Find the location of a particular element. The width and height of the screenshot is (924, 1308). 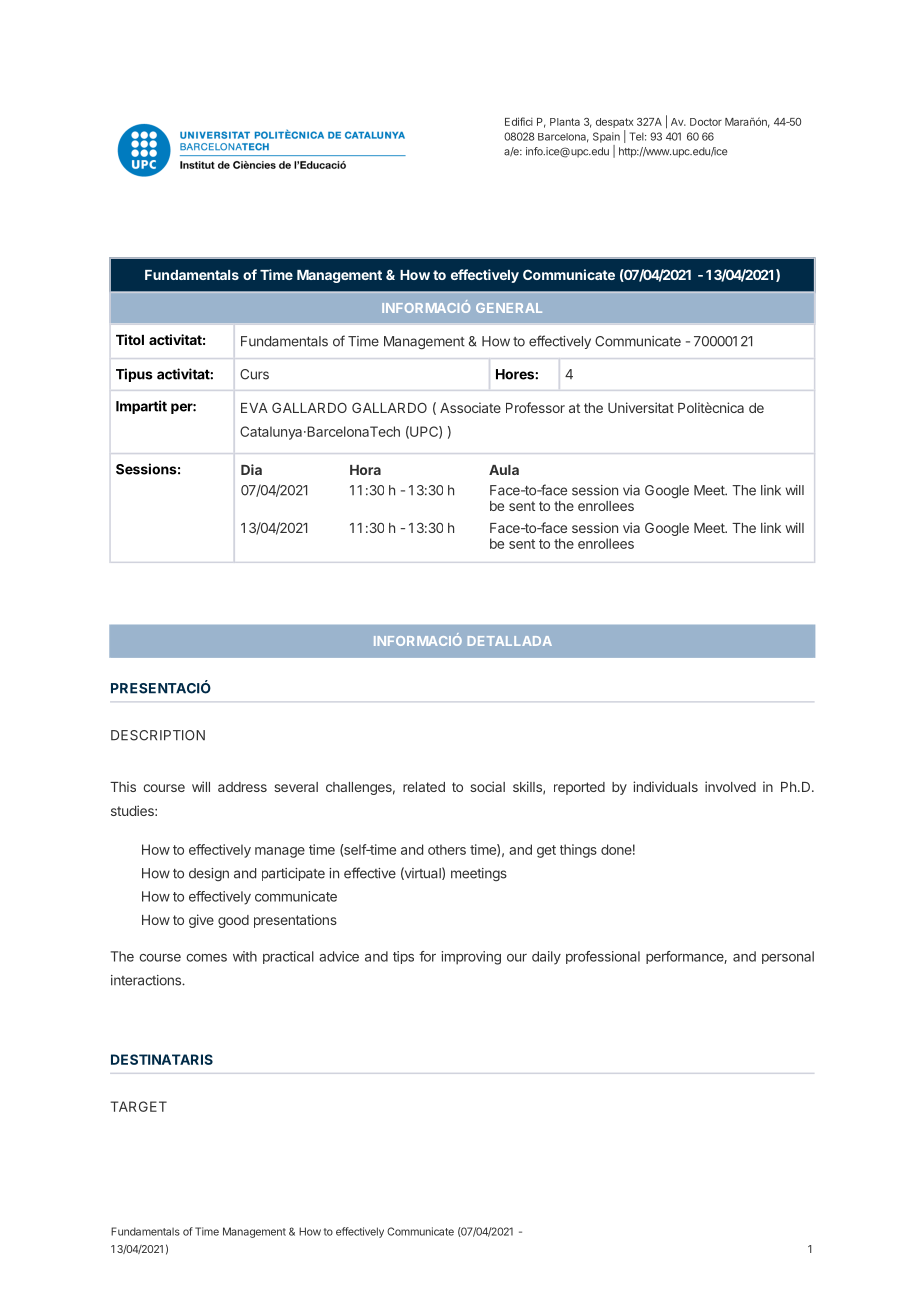

EVA is located at coordinates (254, 408).
